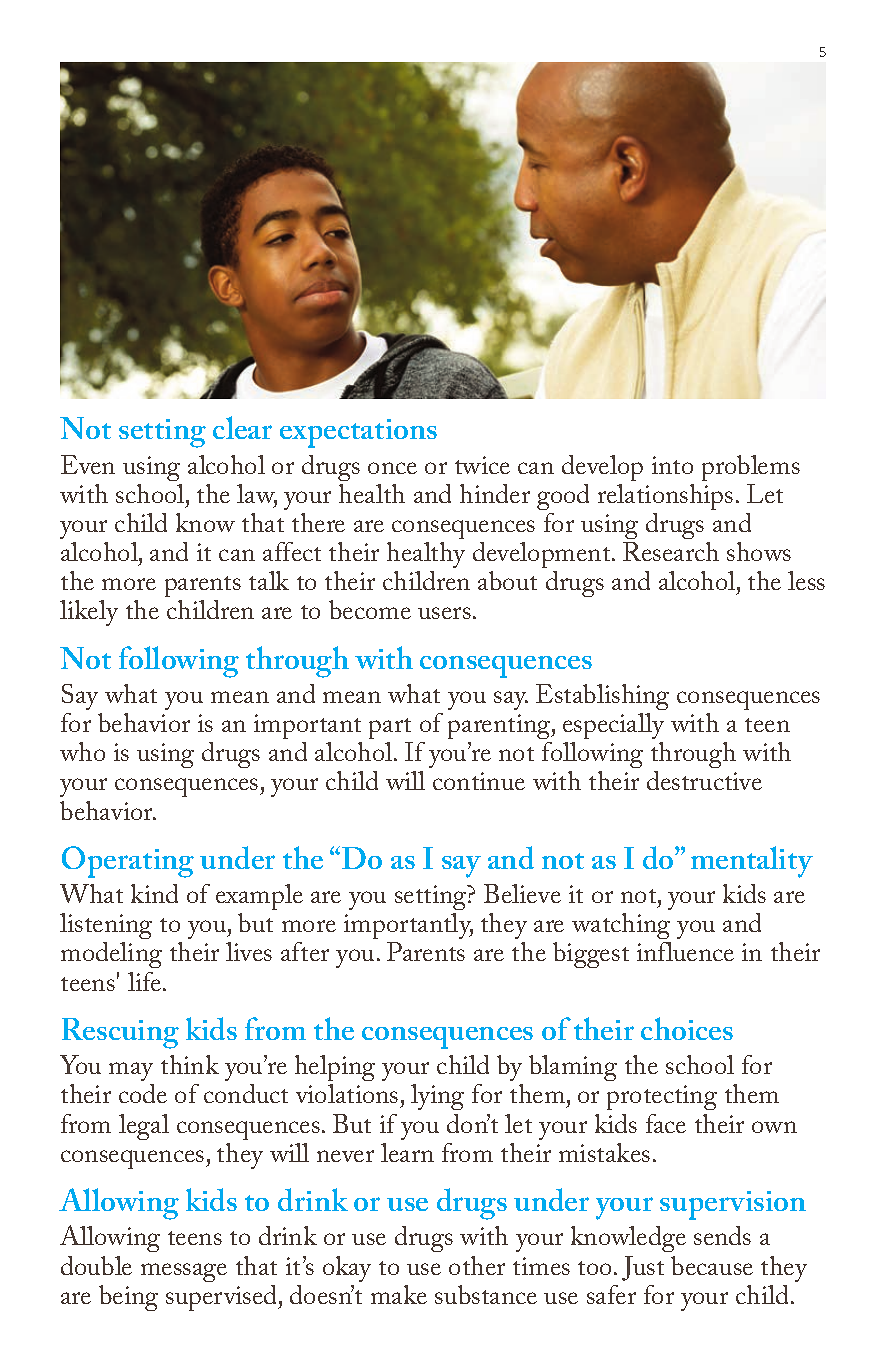  Describe the element at coordinates (482, 465) in the screenshot. I see `twice` at that location.
